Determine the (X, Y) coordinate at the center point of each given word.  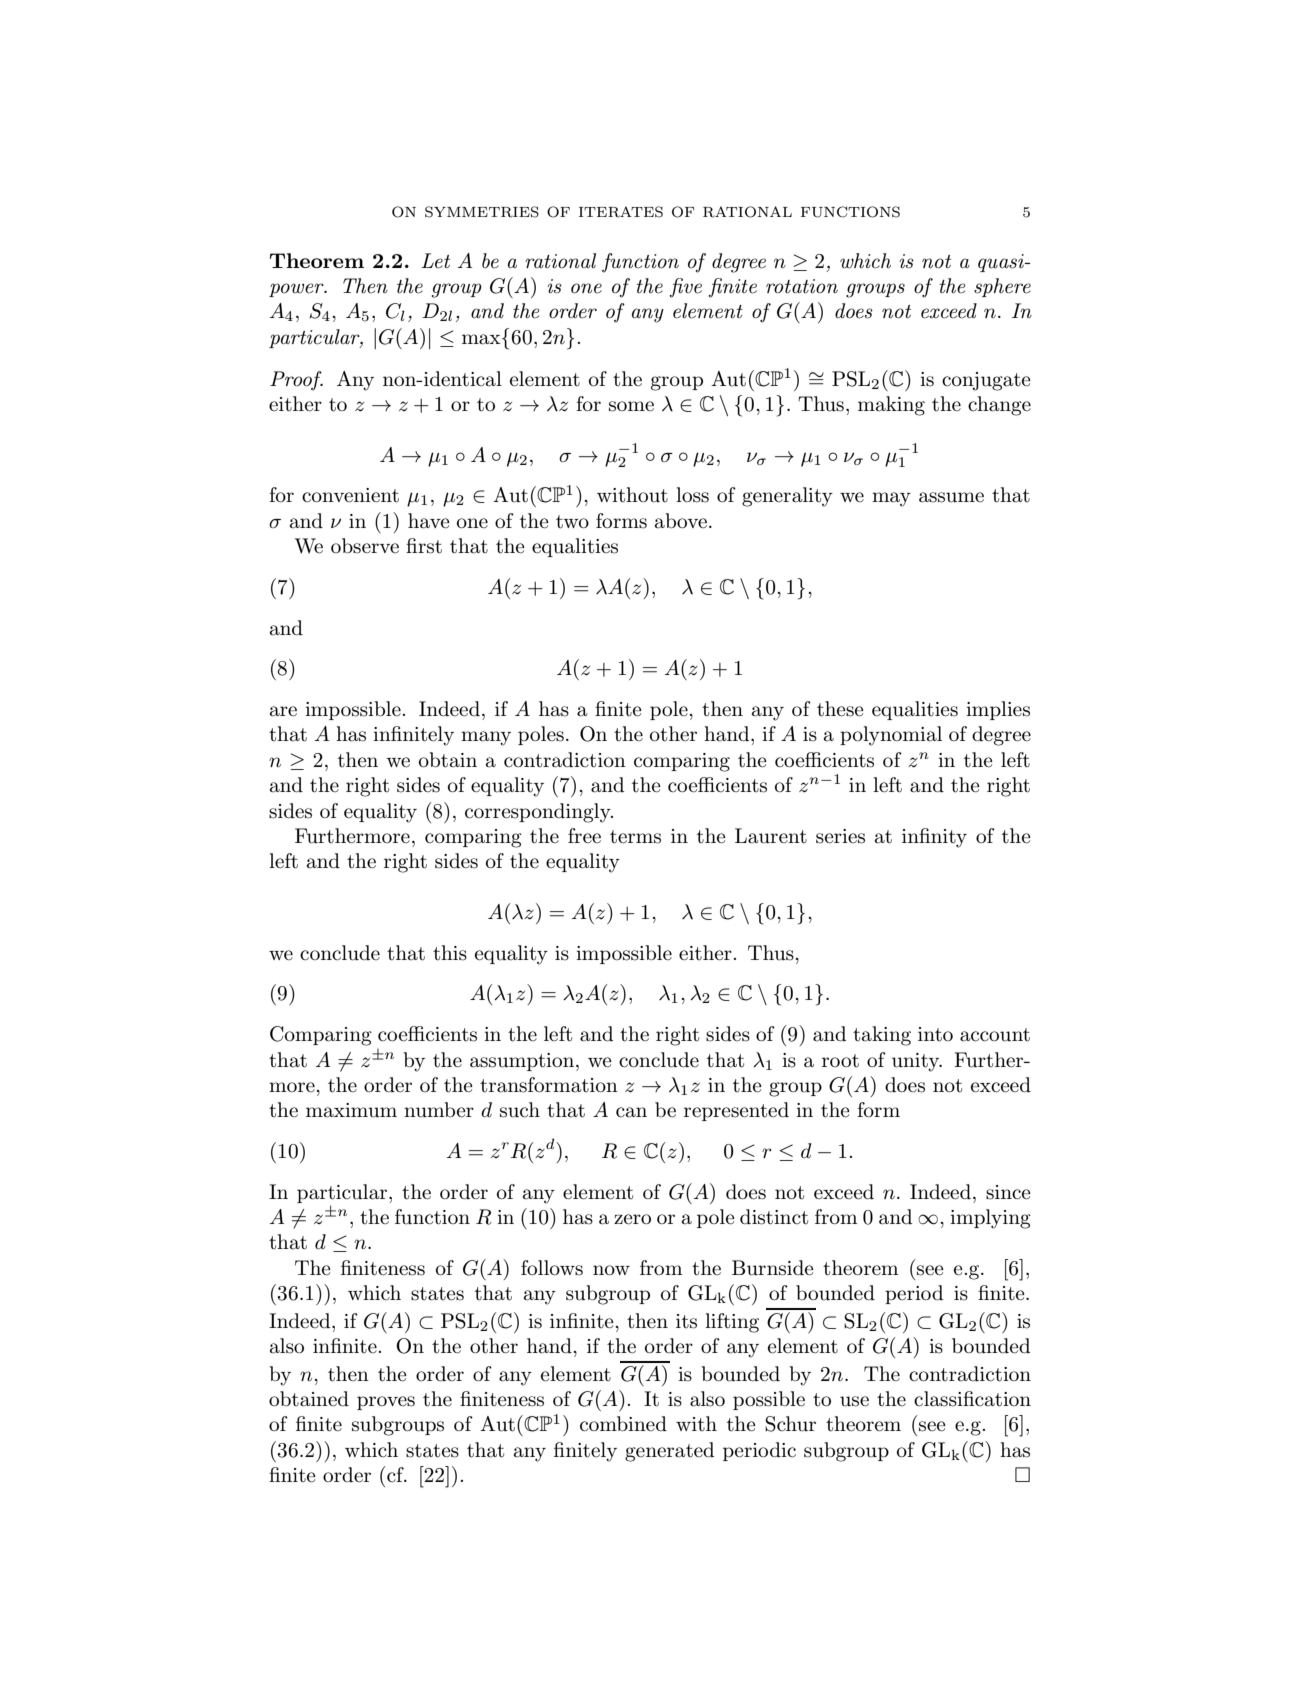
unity (917, 1062)
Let (435, 261)
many (486, 738)
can (631, 1112)
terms (635, 837)
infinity (934, 838)
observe (365, 546)
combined (623, 1424)
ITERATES (621, 212)
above (681, 521)
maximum (351, 1110)
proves (386, 1403)
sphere (1002, 287)
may (891, 499)
